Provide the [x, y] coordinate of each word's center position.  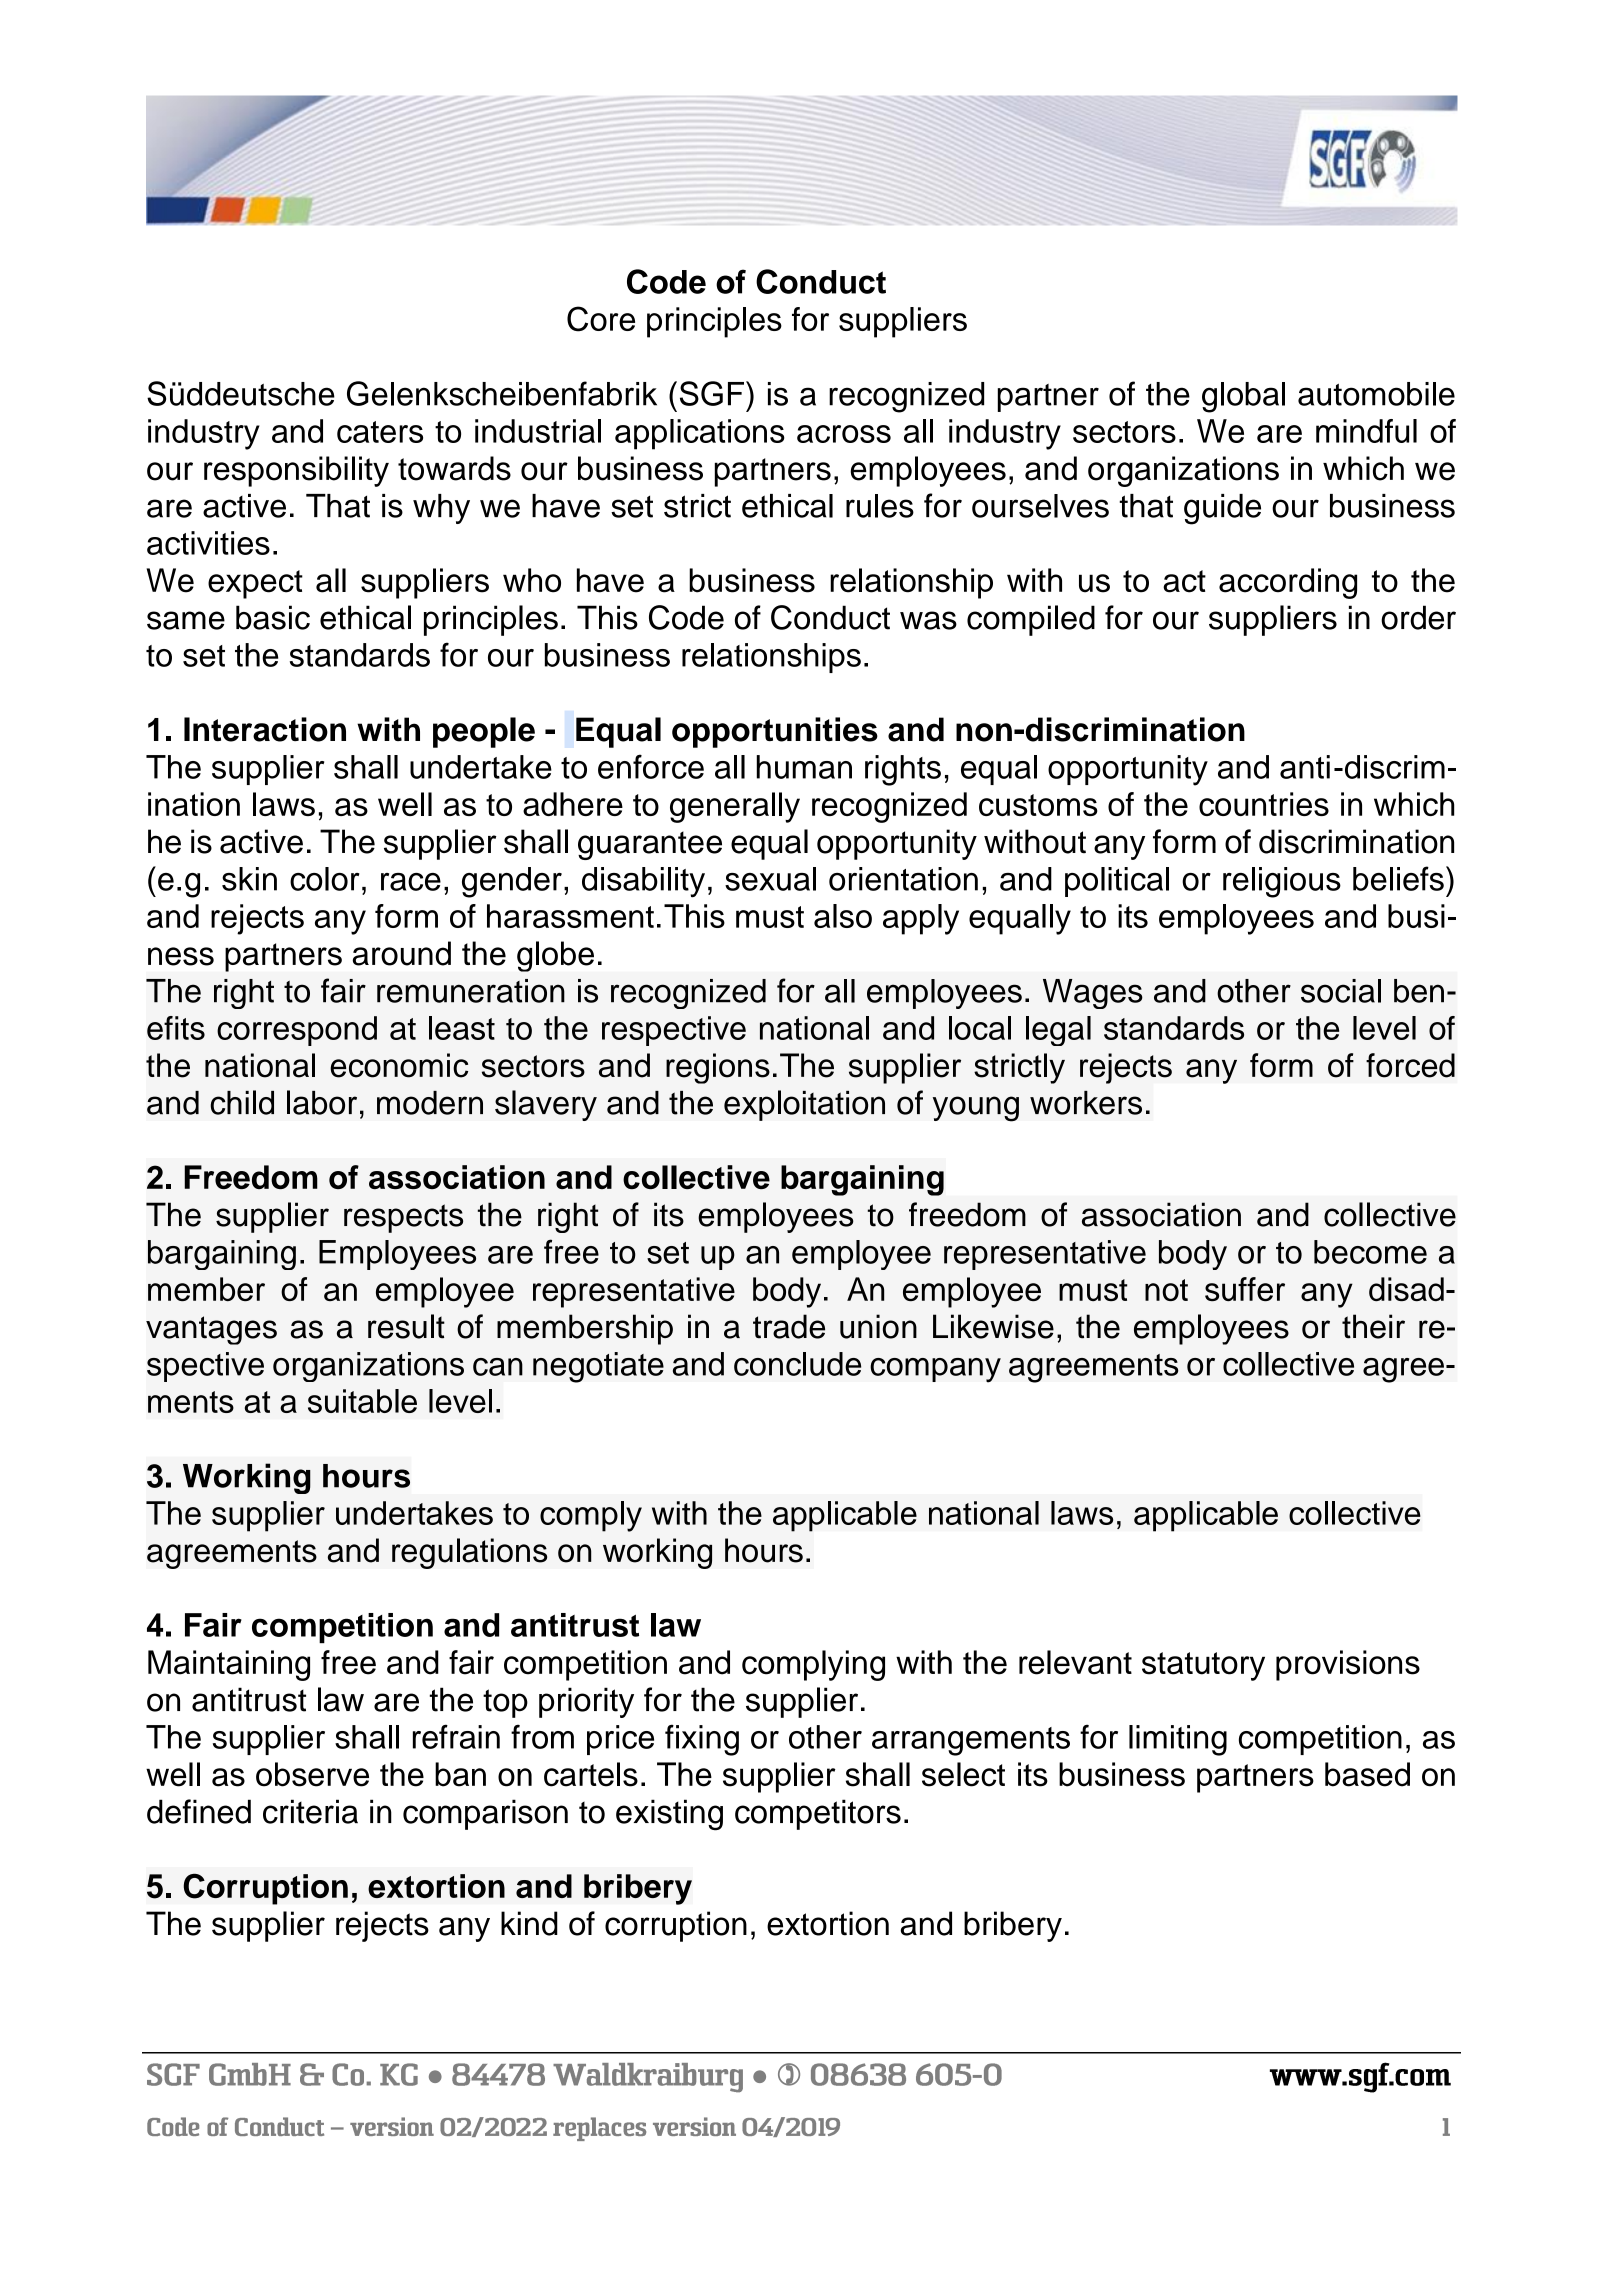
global [1243, 397]
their [1373, 1326]
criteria [310, 1811]
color [325, 879]
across [844, 434]
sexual [770, 879]
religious [1282, 882]
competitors [818, 1814]
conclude [797, 1364]
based [1367, 1774]
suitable [362, 1401]
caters [380, 432]
